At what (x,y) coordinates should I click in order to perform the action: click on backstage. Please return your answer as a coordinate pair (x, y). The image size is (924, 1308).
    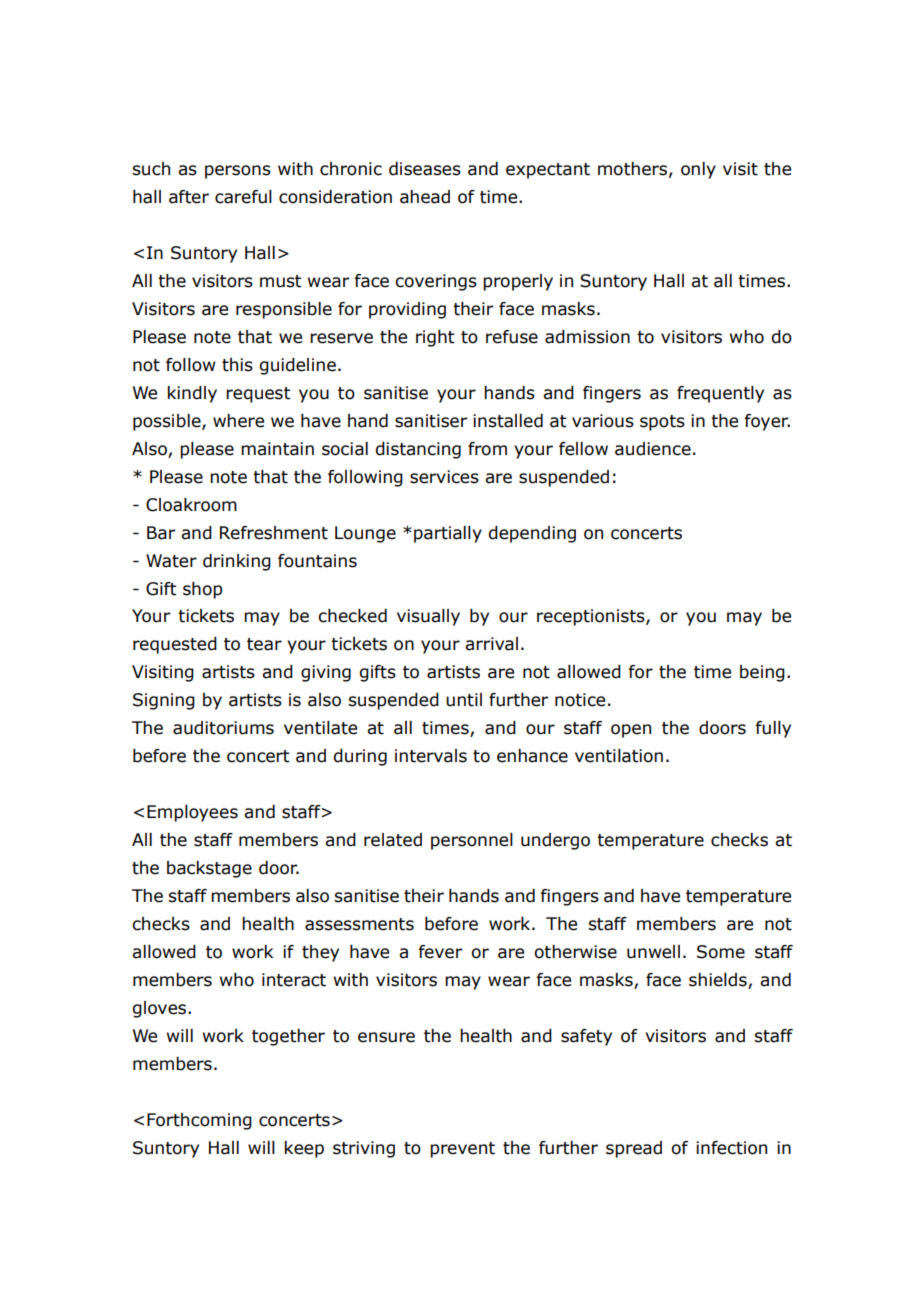
    Looking at the image, I should click on (209, 869).
